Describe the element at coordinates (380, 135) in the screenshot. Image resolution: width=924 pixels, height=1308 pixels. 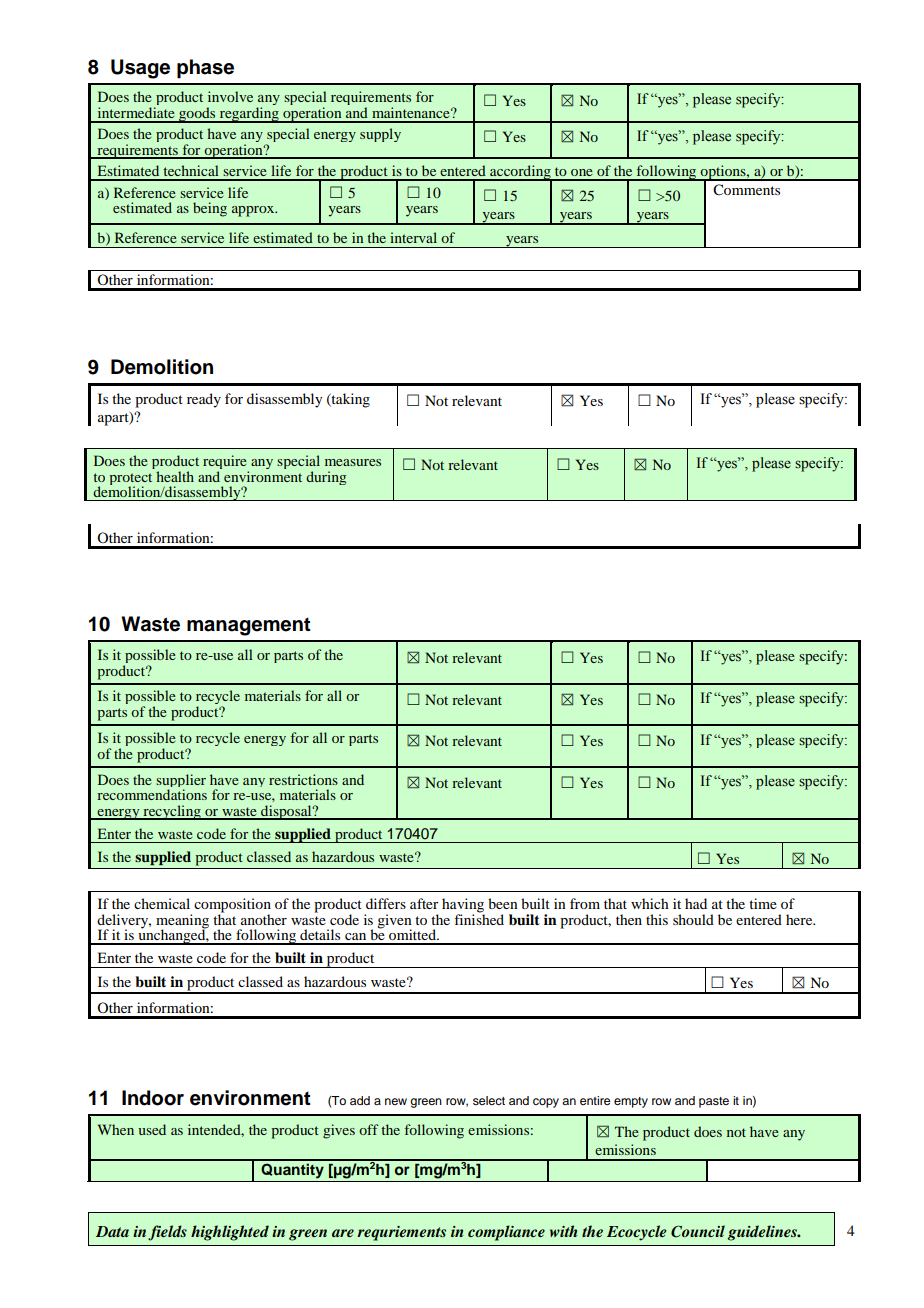
I see `supply` at that location.
